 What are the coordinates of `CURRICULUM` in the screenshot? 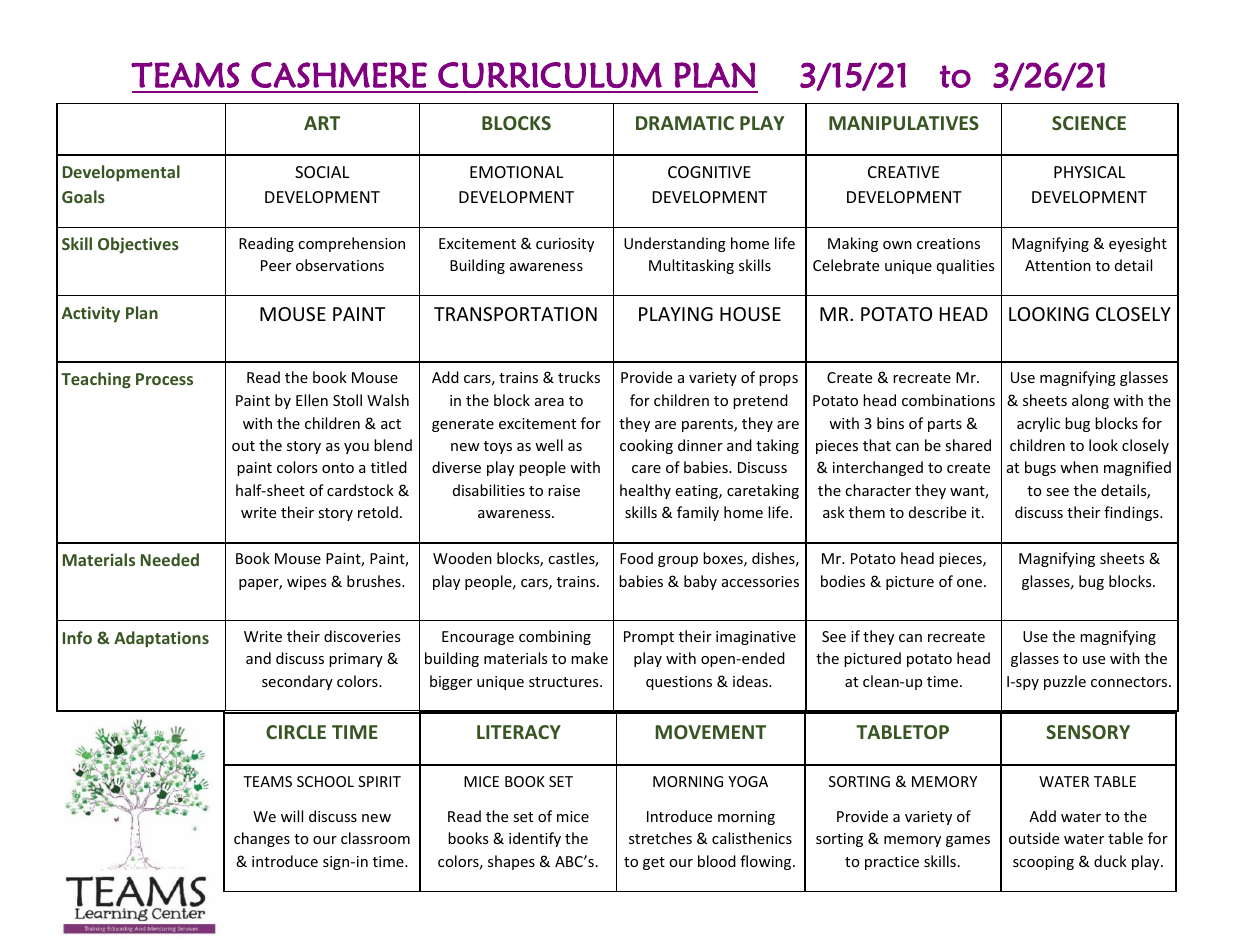 It's located at (550, 75).
